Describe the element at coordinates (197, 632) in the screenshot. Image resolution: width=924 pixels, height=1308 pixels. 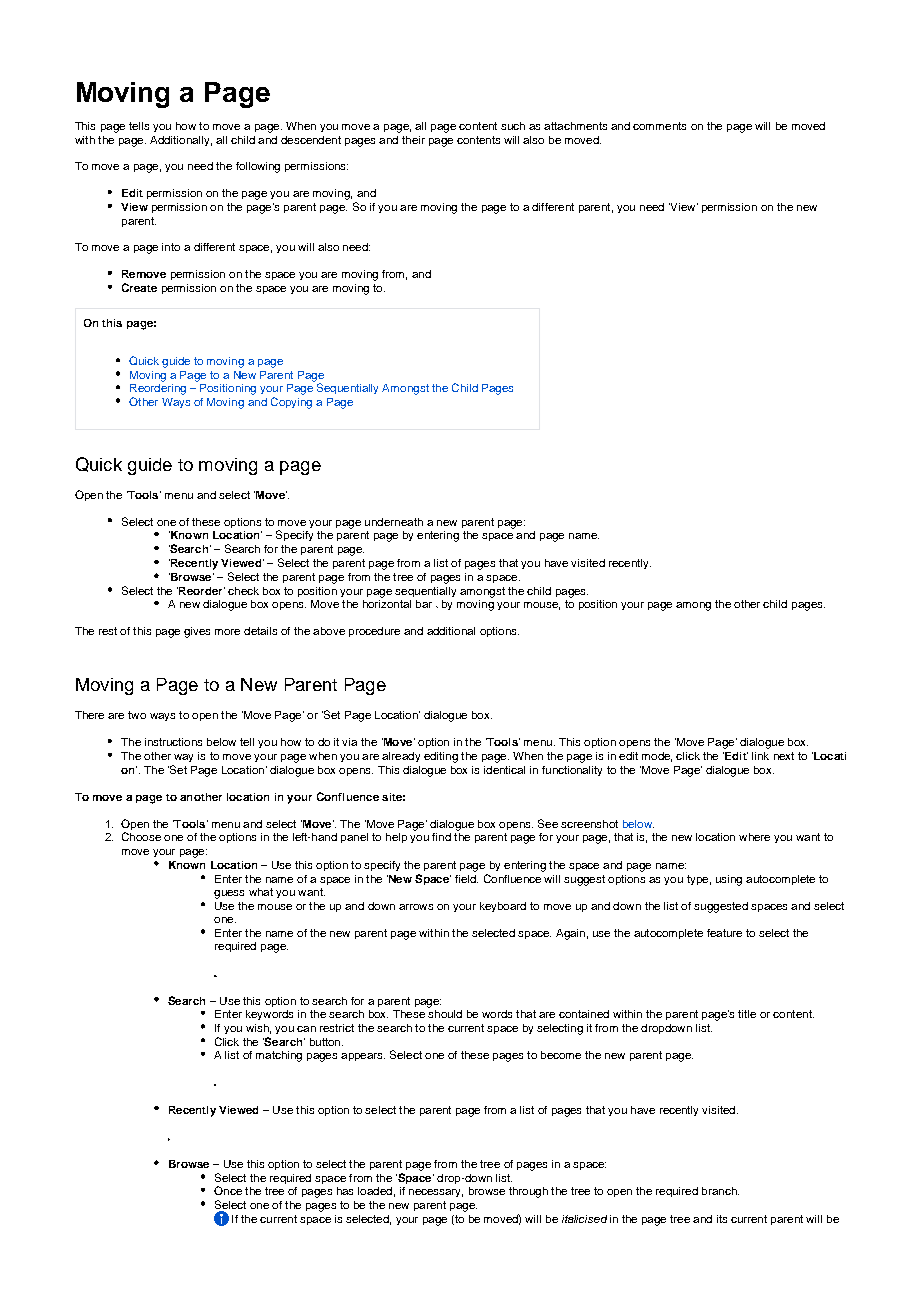
I see `gives` at that location.
